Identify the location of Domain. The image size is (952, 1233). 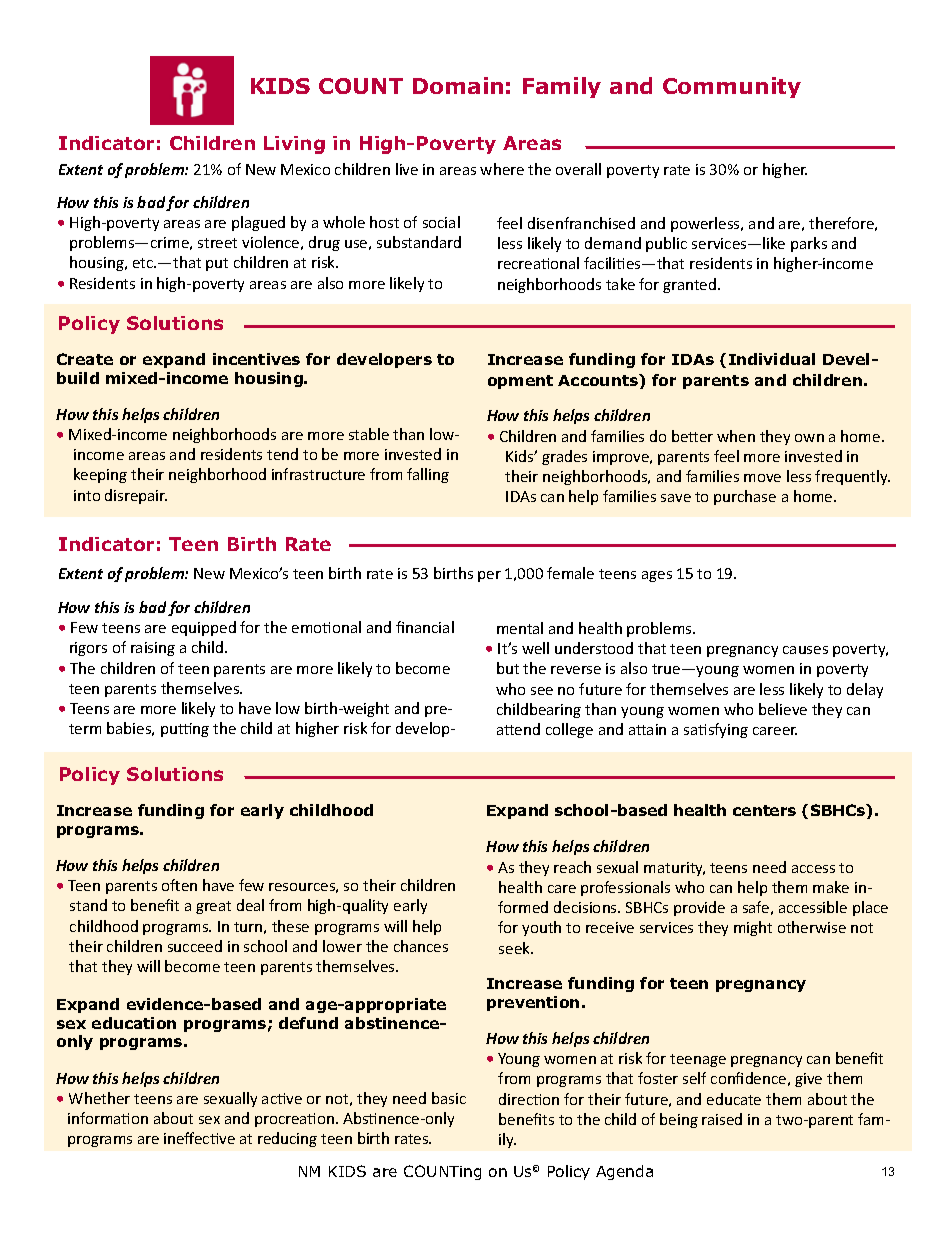
(458, 85).
